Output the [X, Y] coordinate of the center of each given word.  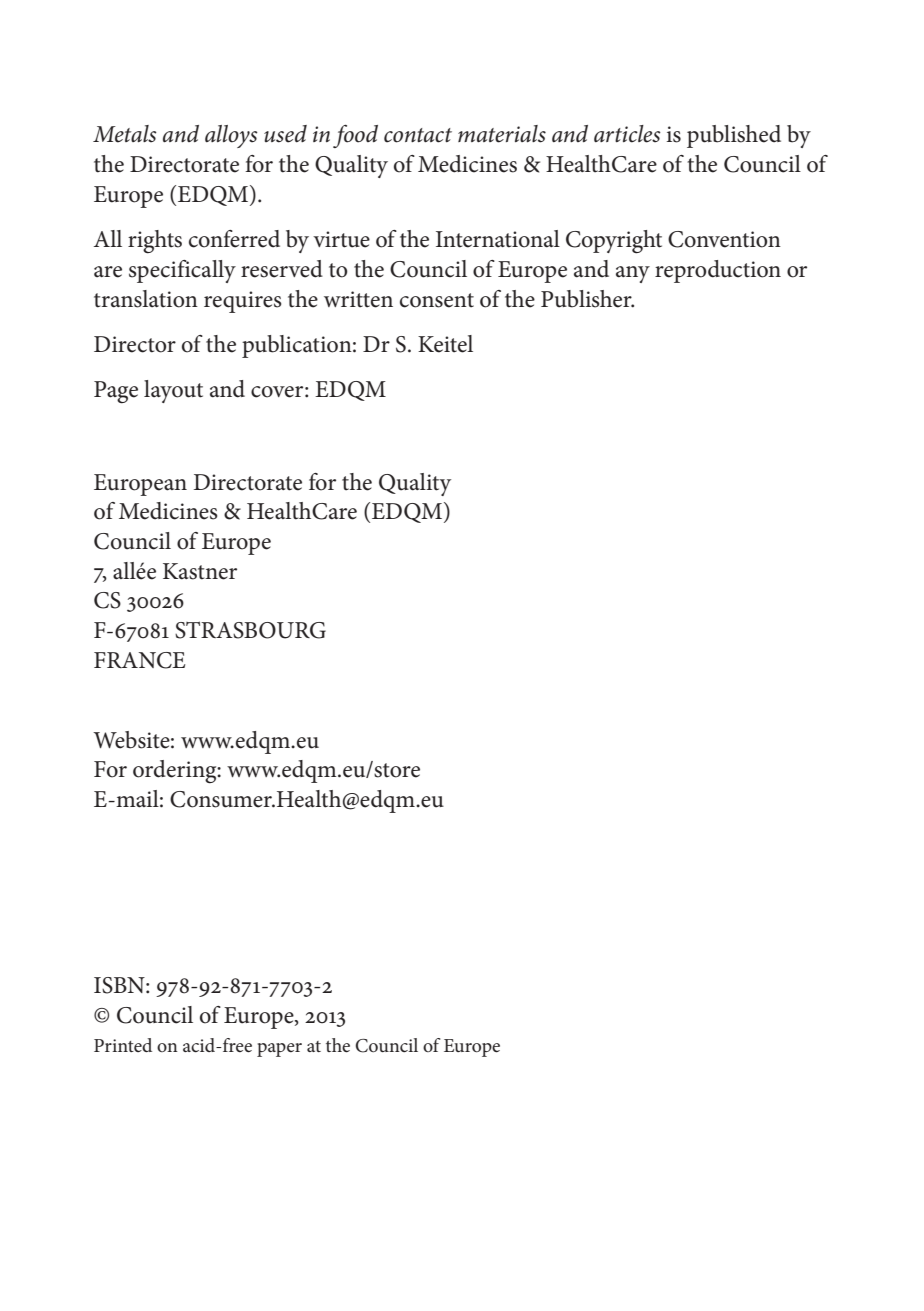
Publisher [587, 299]
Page [116, 392]
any [633, 274]
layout [173, 391]
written [358, 299]
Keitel [445, 344]
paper [279, 1050]
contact [418, 135]
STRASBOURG [250, 630]
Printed [123, 1045]
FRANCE [139, 660]
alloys [231, 136]
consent [437, 300]
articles [627, 134]
